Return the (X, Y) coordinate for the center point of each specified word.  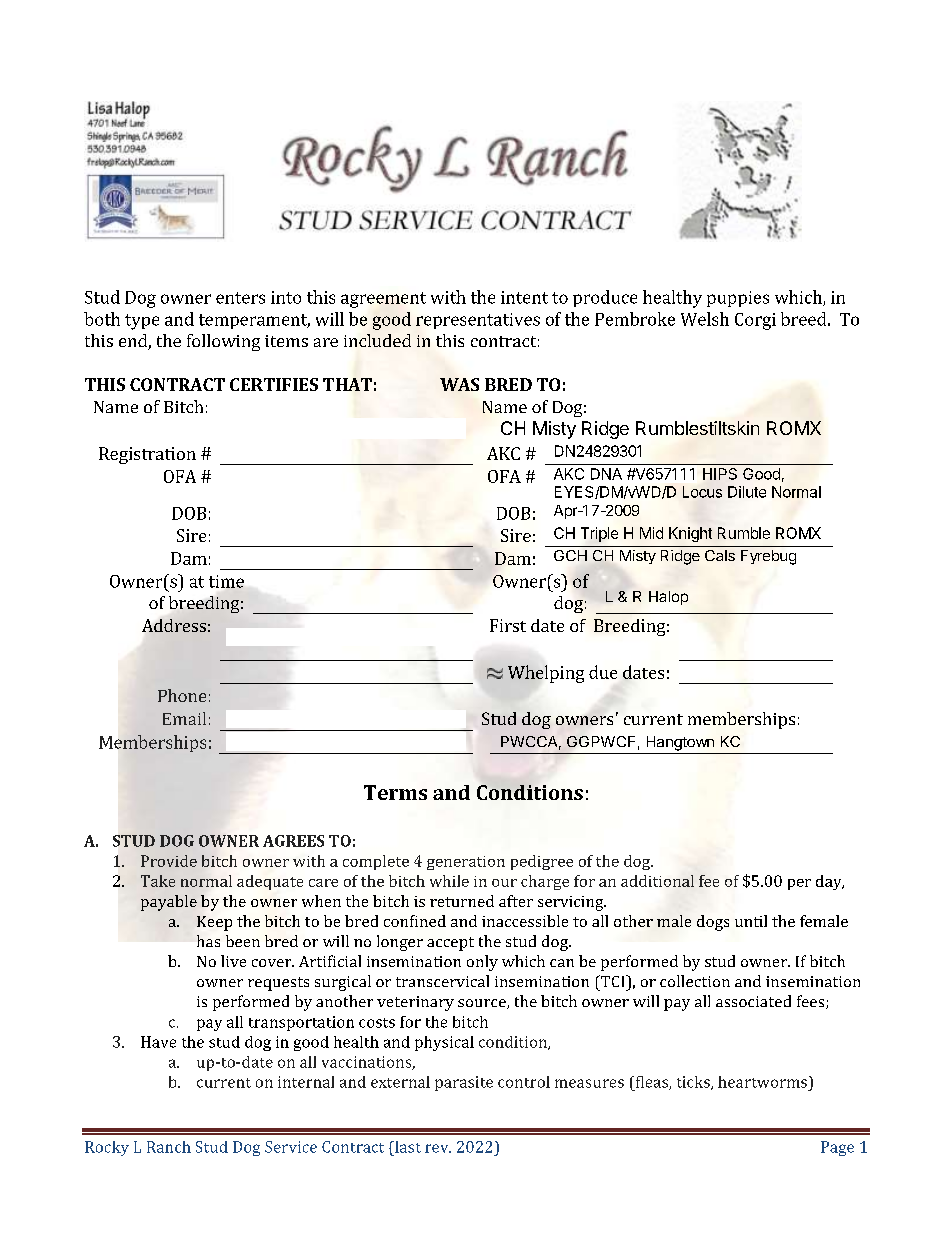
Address (174, 625)
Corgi (755, 321)
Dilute (747, 492)
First (508, 625)
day (830, 882)
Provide (169, 861)
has (208, 941)
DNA (606, 474)
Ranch (169, 1147)
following (223, 342)
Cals (720, 555)
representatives (478, 321)
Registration (147, 455)
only (482, 963)
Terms (395, 792)
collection (695, 981)
